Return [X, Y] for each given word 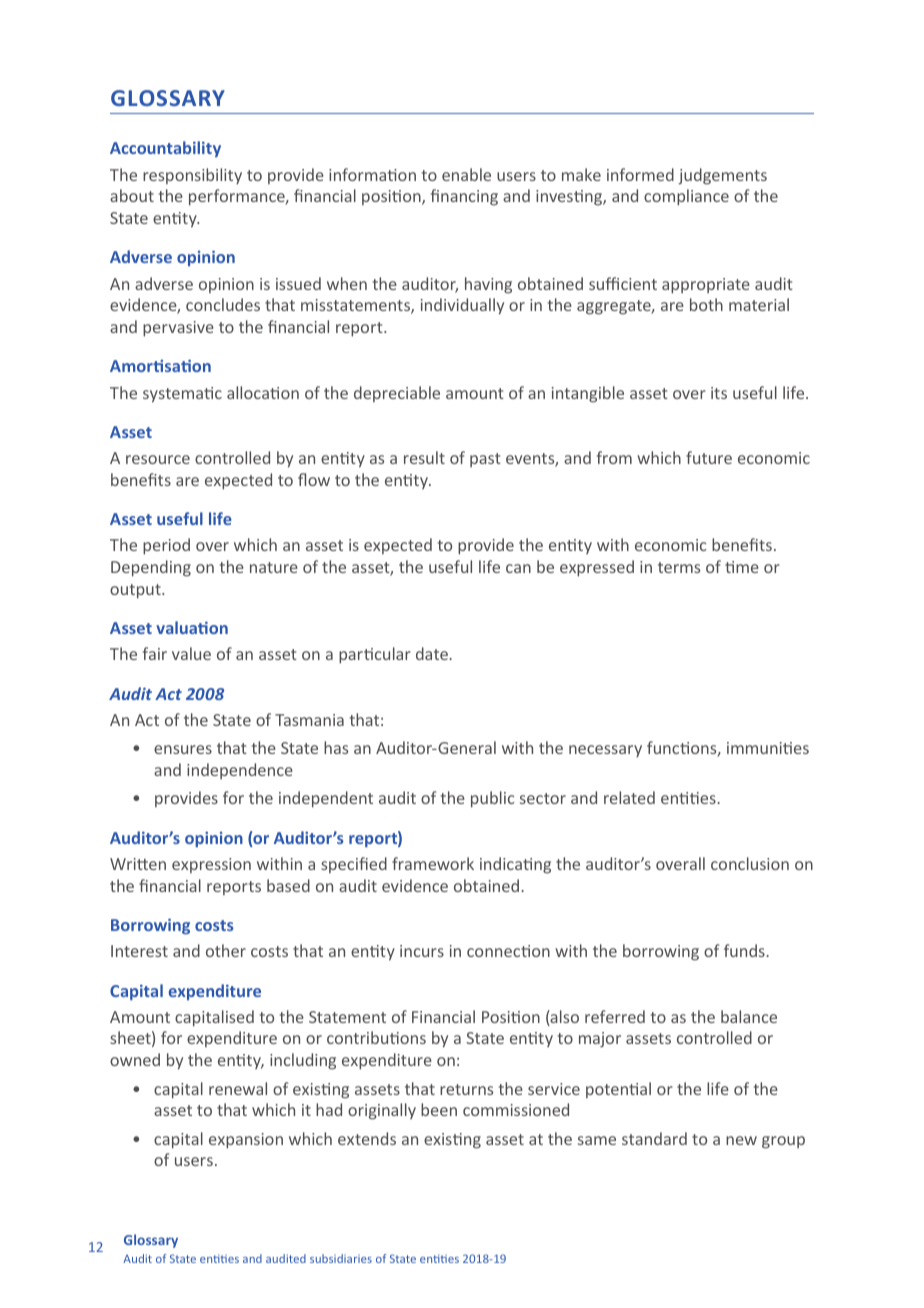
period [166, 546]
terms [679, 567]
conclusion [750, 863]
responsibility [192, 176]
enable [466, 174]
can [518, 568]
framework [433, 863]
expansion [246, 1141]
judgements [722, 176]
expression [211, 865]
